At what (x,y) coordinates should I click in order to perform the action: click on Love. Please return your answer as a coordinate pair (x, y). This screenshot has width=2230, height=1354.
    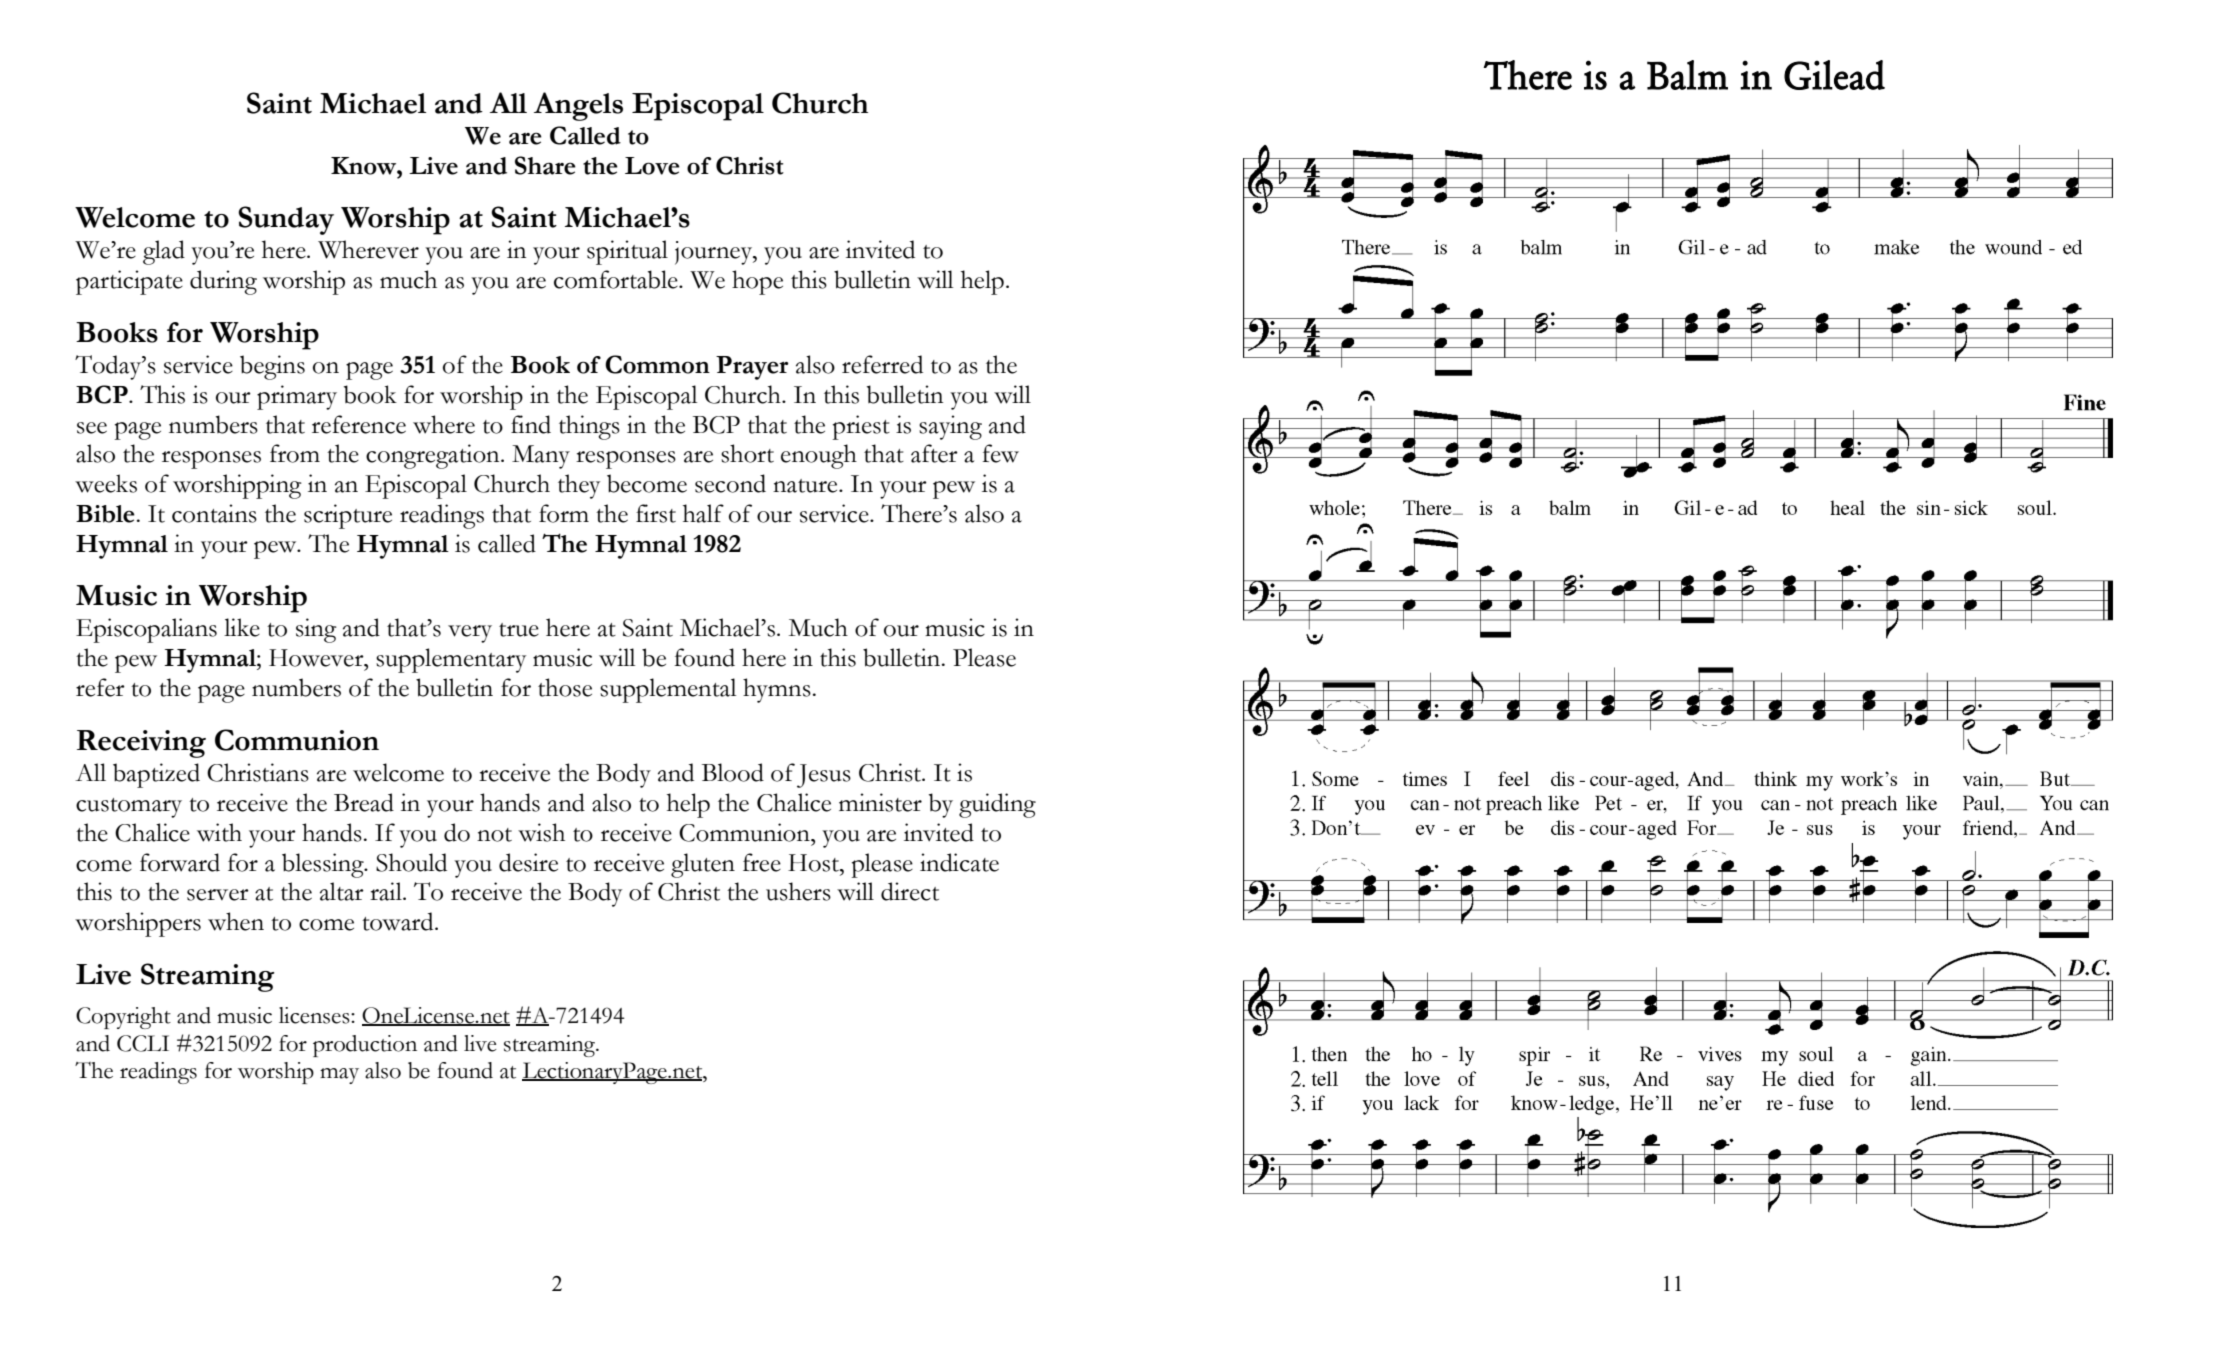
    Looking at the image, I should click on (652, 166).
